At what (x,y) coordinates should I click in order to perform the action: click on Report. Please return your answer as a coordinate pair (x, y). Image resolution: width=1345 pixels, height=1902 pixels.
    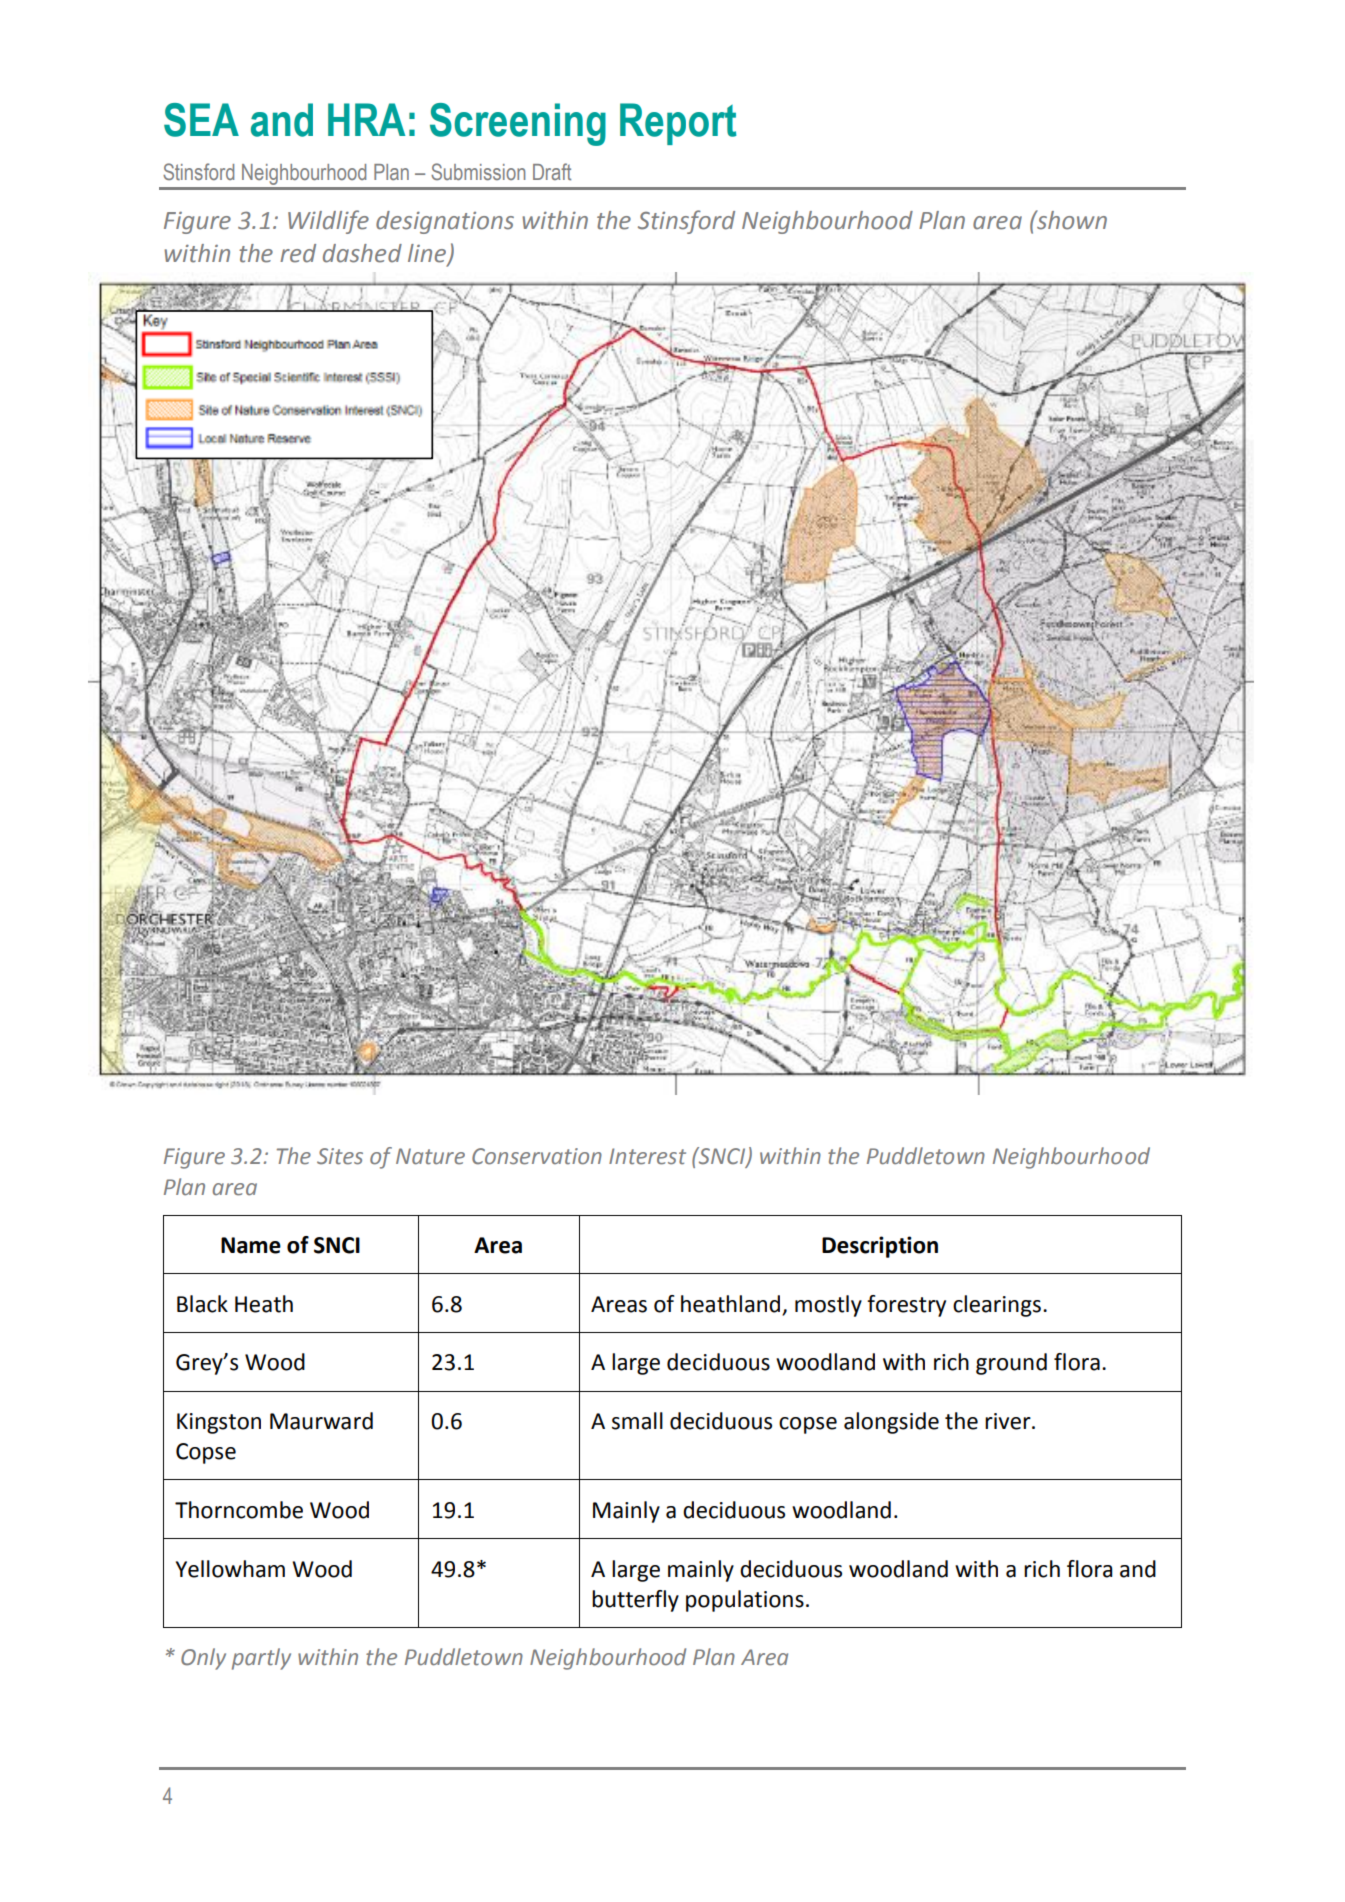
    Looking at the image, I should click on (678, 124).
